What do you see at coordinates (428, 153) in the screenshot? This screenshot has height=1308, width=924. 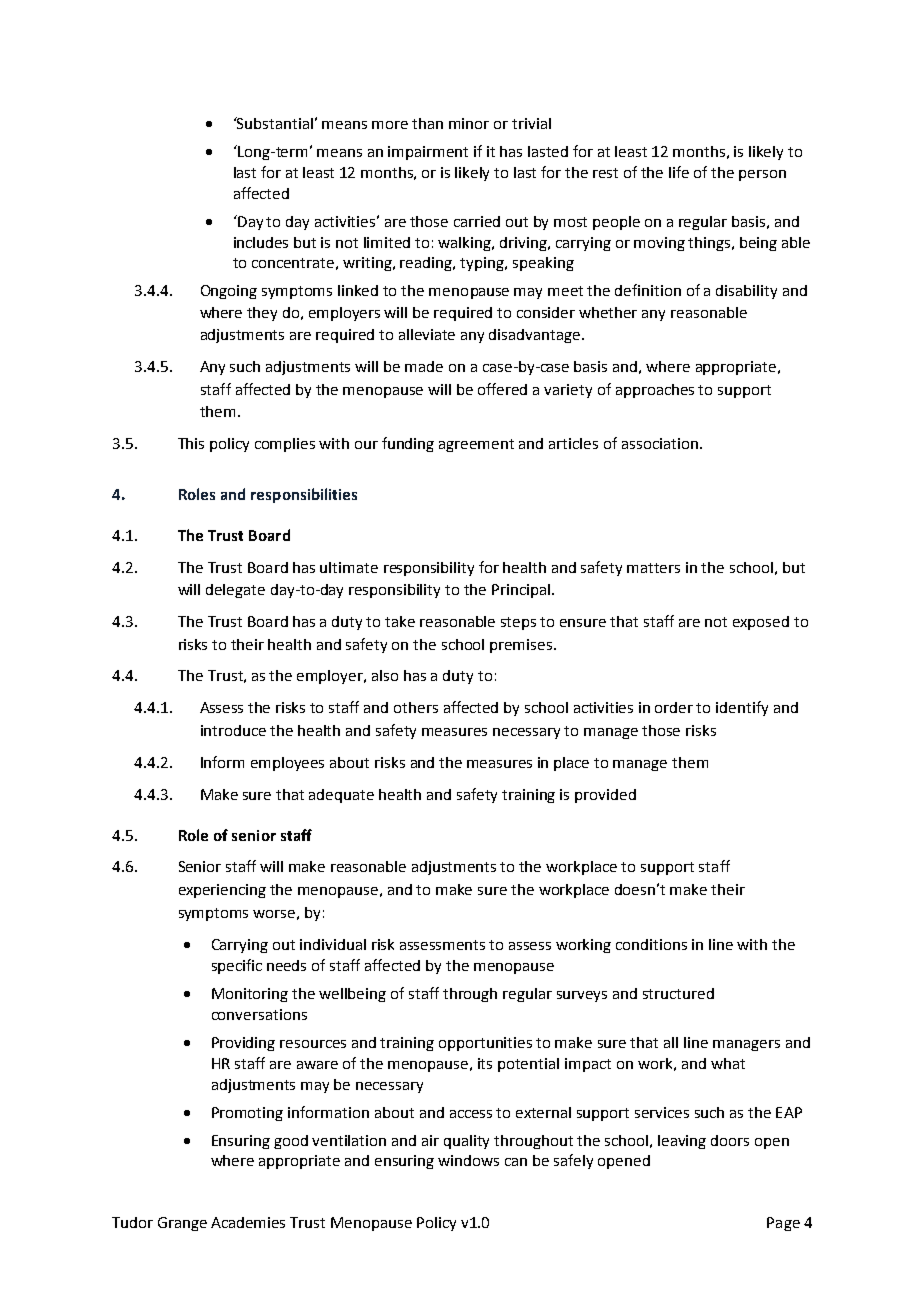 I see `impairment` at bounding box center [428, 153].
